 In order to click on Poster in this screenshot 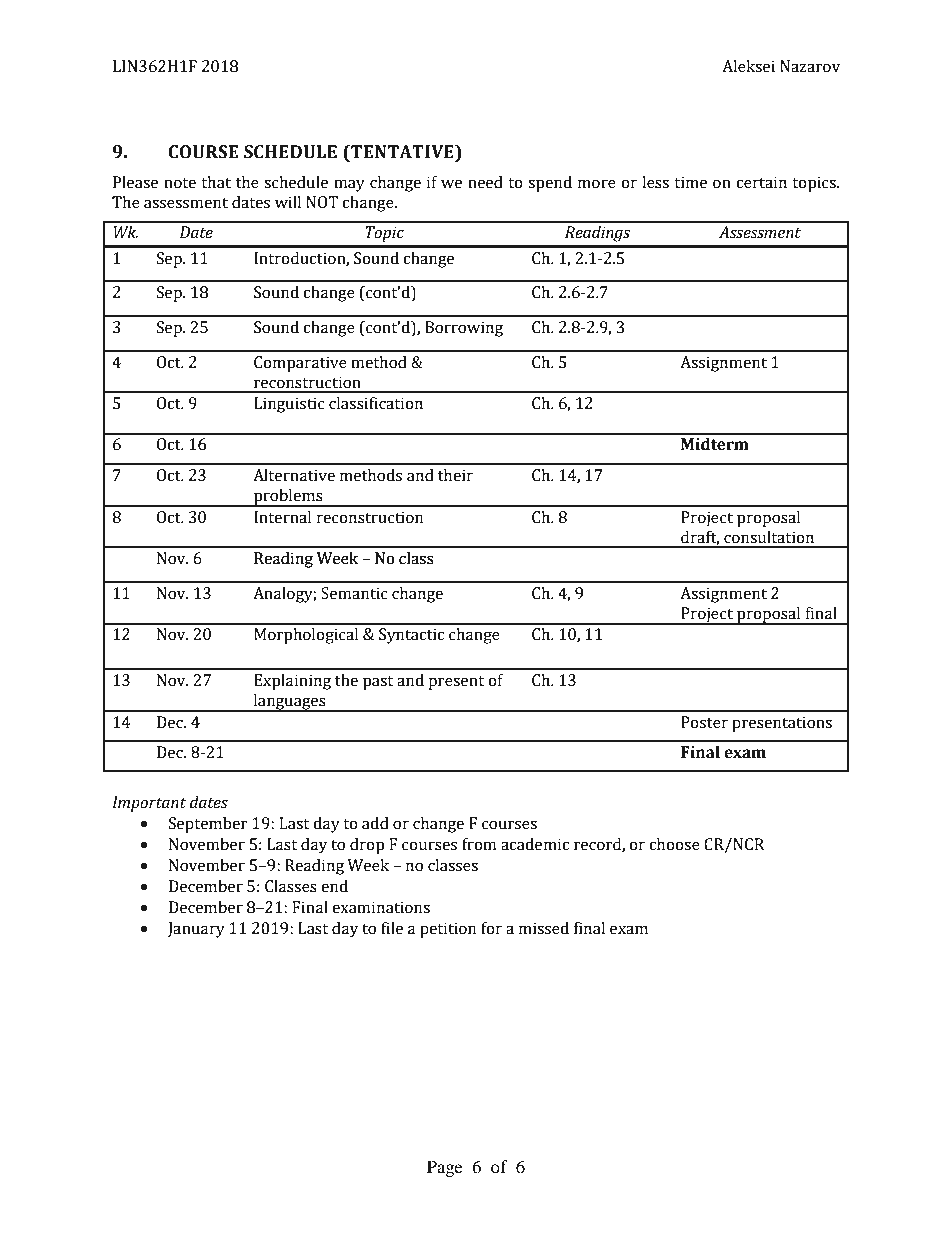, I will do `click(704, 722)`.
